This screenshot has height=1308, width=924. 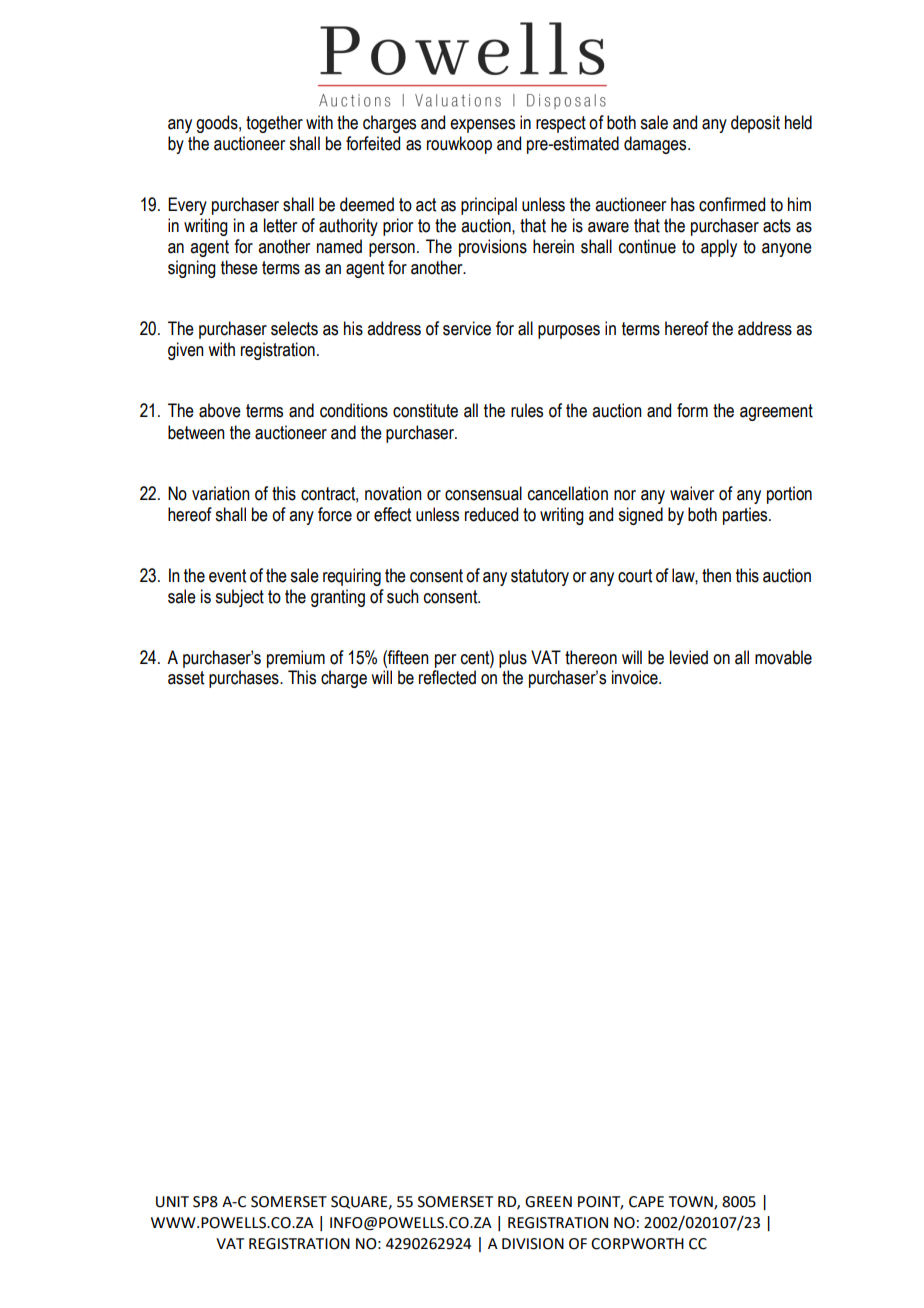 I want to click on parties, so click(x=746, y=516).
